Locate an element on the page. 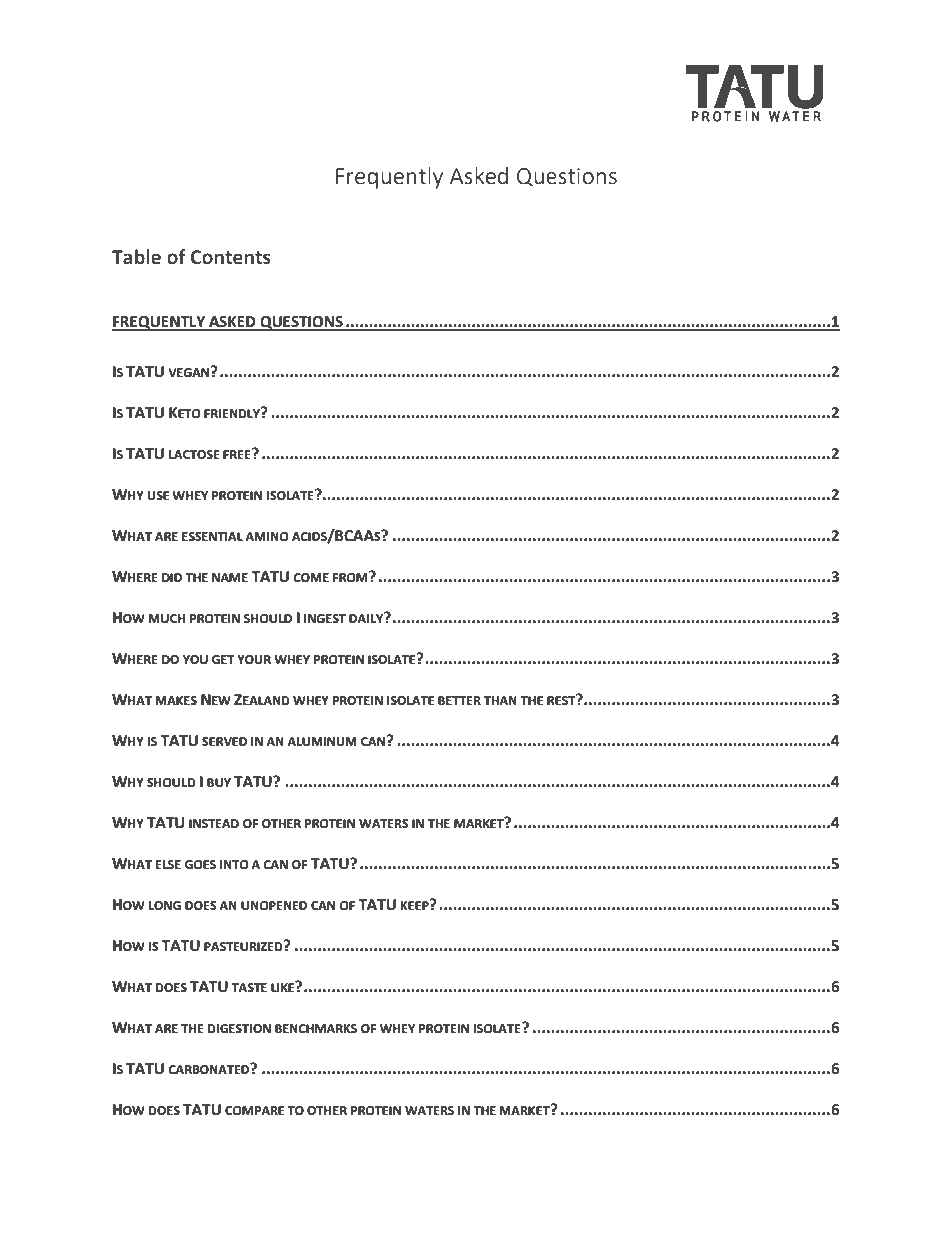  COMPARE is located at coordinates (254, 1111).
